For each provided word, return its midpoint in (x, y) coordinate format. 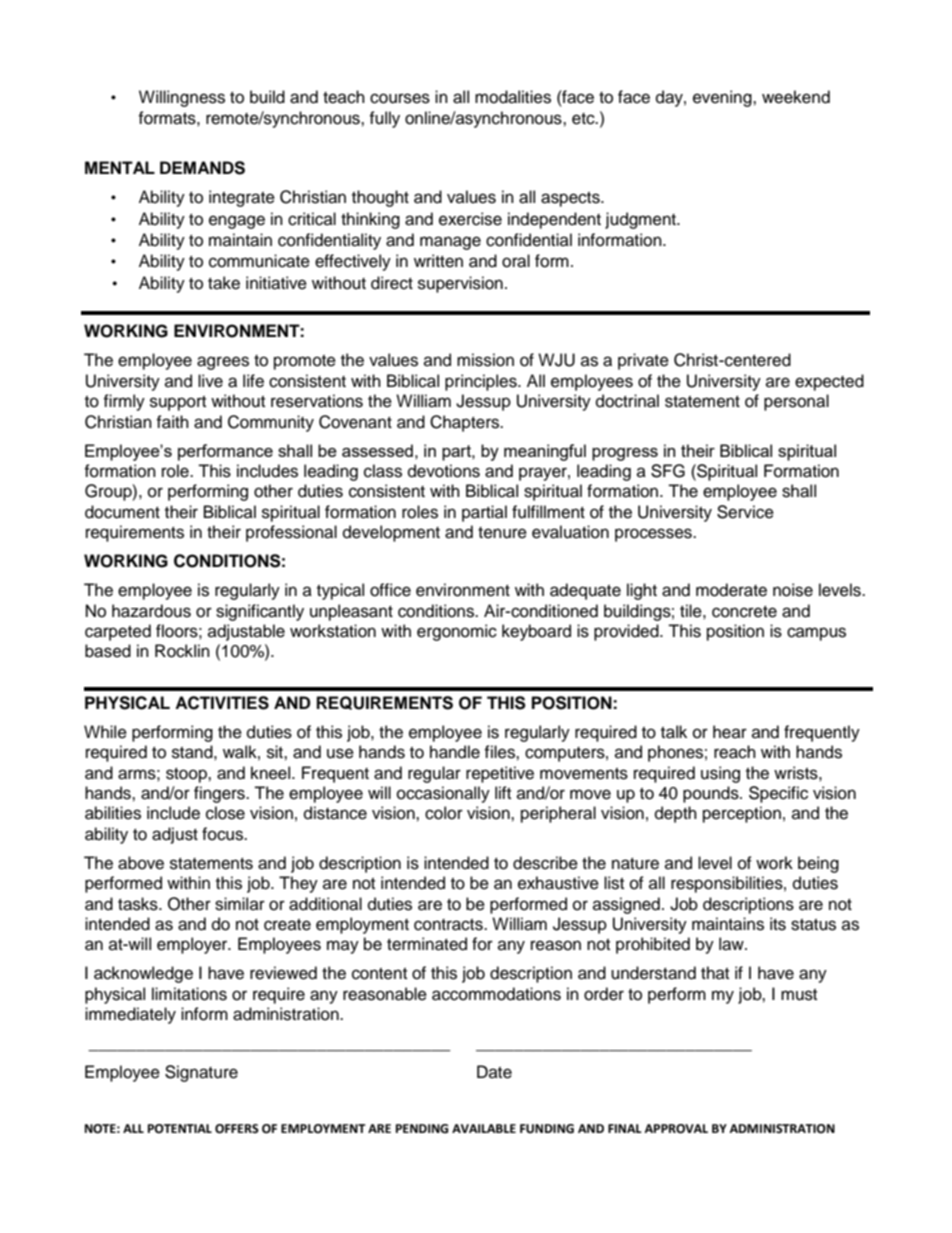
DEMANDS (202, 168)
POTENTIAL (180, 1129)
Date (494, 1072)
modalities (513, 97)
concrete (744, 612)
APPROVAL (676, 1129)
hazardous (151, 611)
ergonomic (457, 632)
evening (723, 98)
